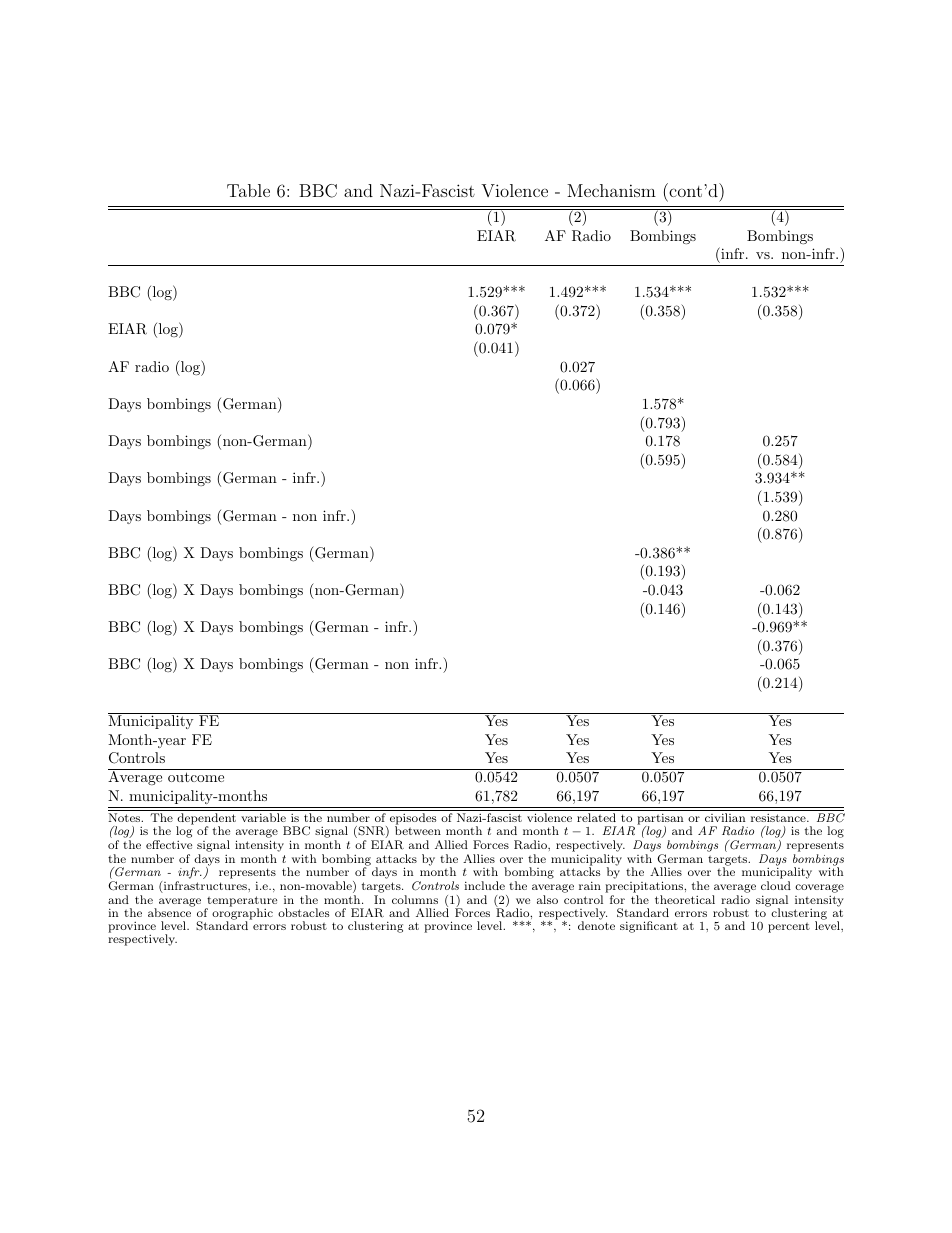 This document has height=1233, width=952. Describe the element at coordinates (611, 190) in the document. I see `Mechanism` at that location.
